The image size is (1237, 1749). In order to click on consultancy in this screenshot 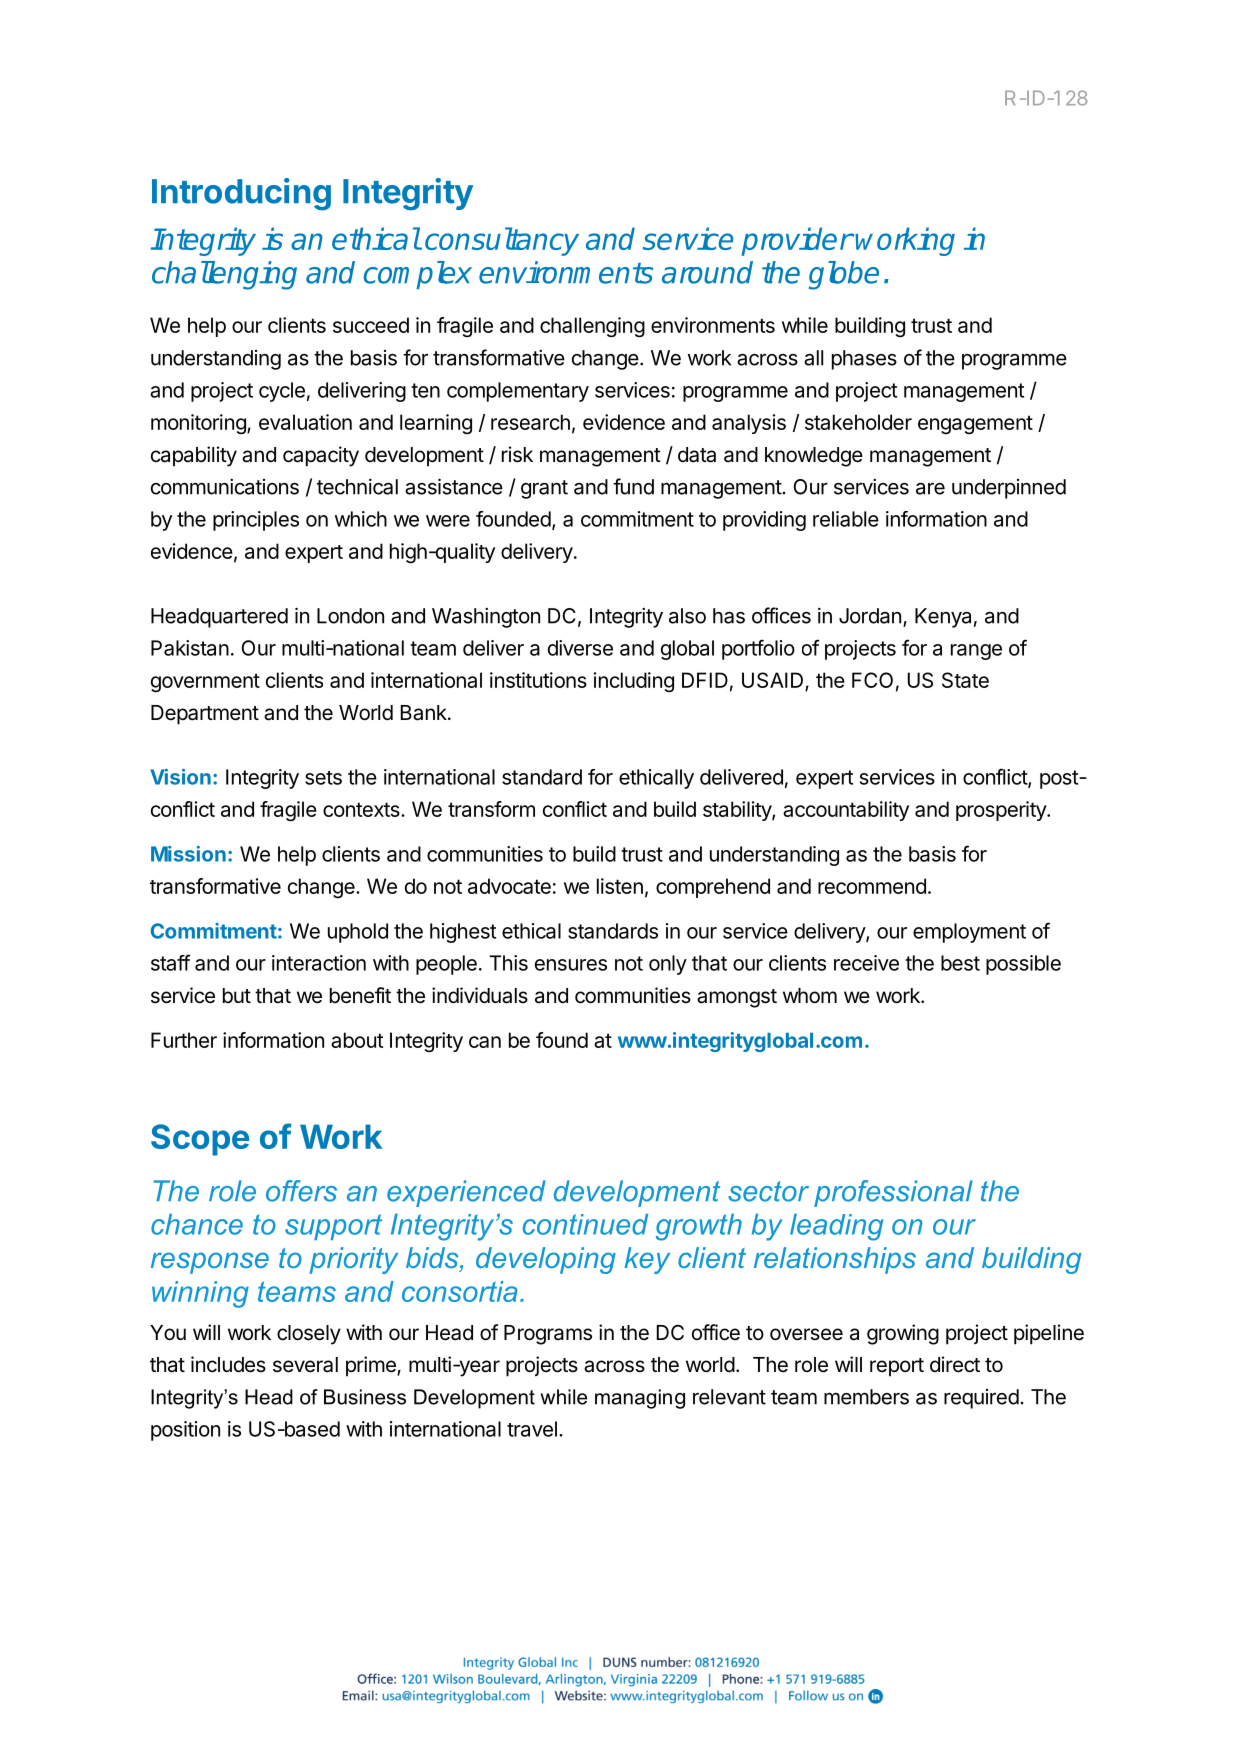, I will do `click(502, 241)`.
